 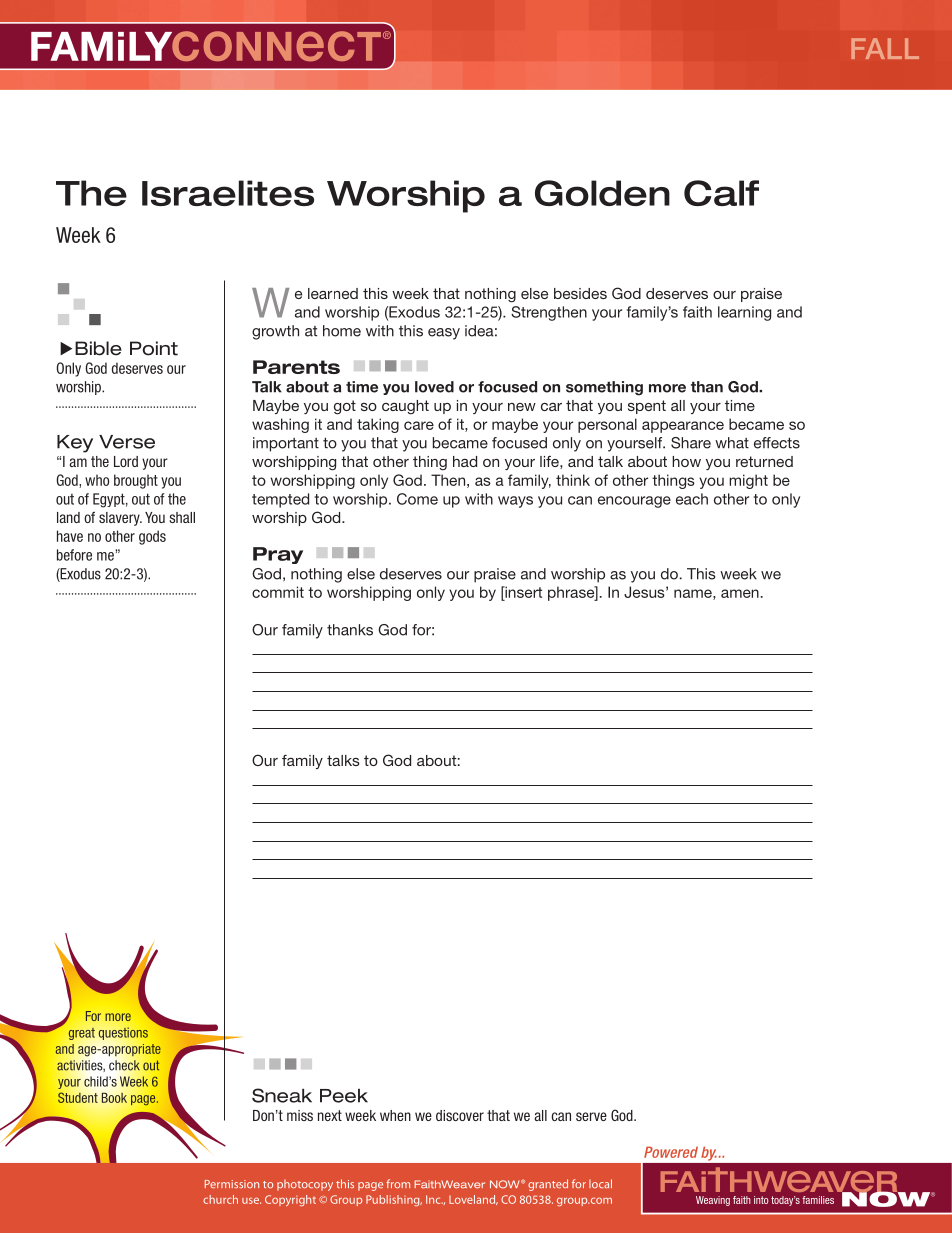 What do you see at coordinates (744, 313) in the screenshot?
I see `learning` at bounding box center [744, 313].
